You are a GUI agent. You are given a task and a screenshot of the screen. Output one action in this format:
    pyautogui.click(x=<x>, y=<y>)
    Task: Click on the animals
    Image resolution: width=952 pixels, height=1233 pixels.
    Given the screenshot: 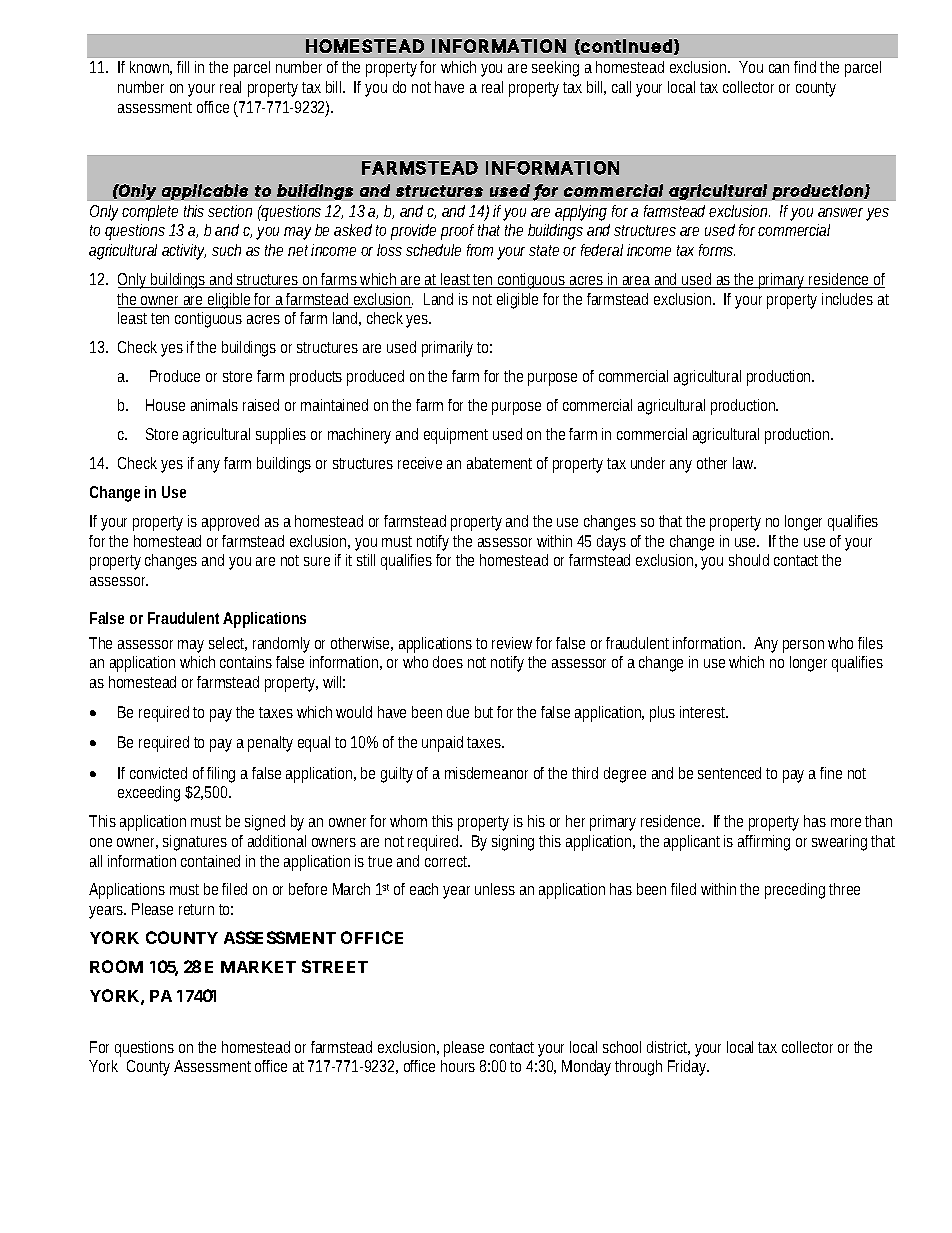 What is the action you would take?
    pyautogui.click(x=214, y=405)
